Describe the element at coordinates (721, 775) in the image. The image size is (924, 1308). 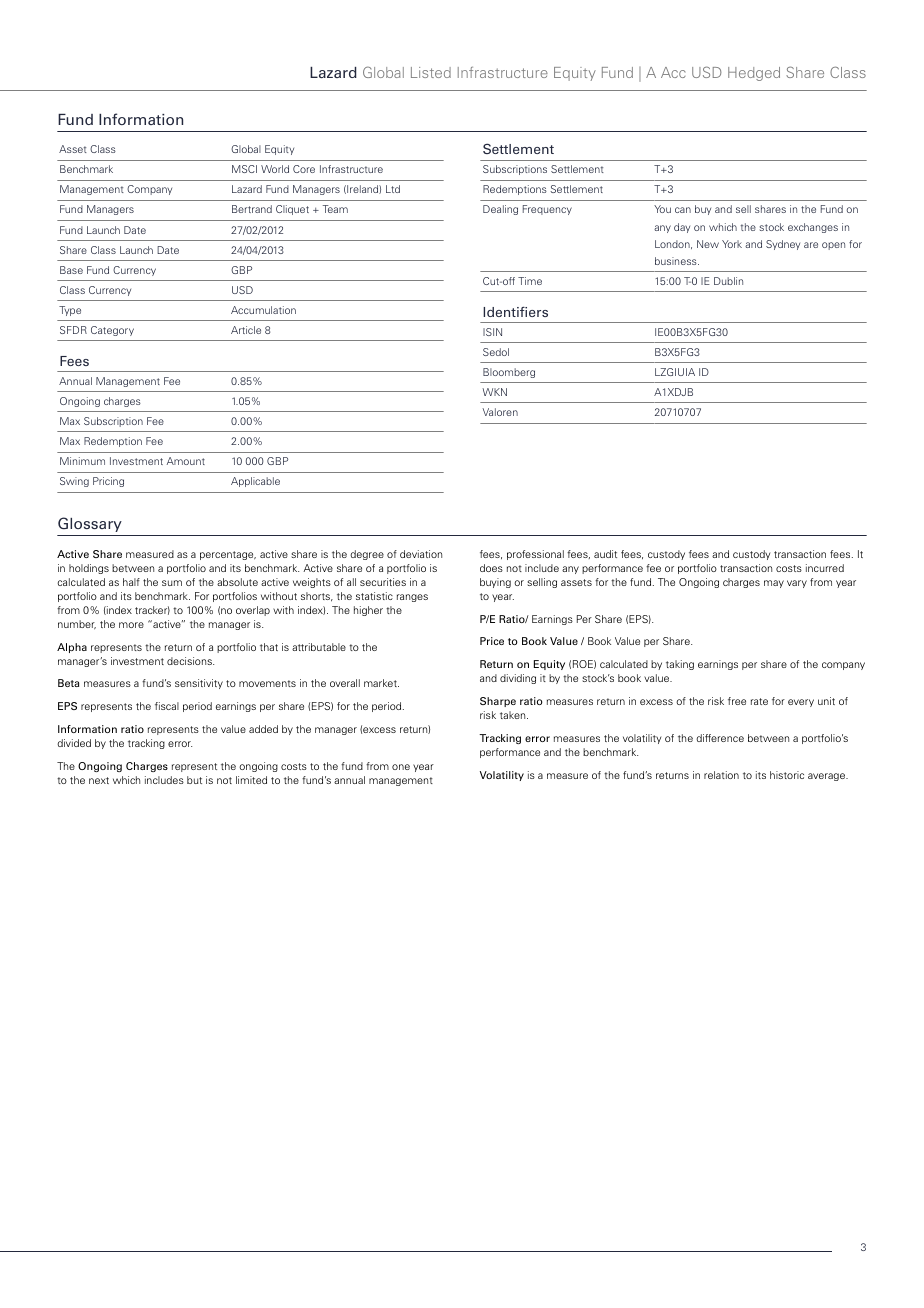
I see `relation` at that location.
